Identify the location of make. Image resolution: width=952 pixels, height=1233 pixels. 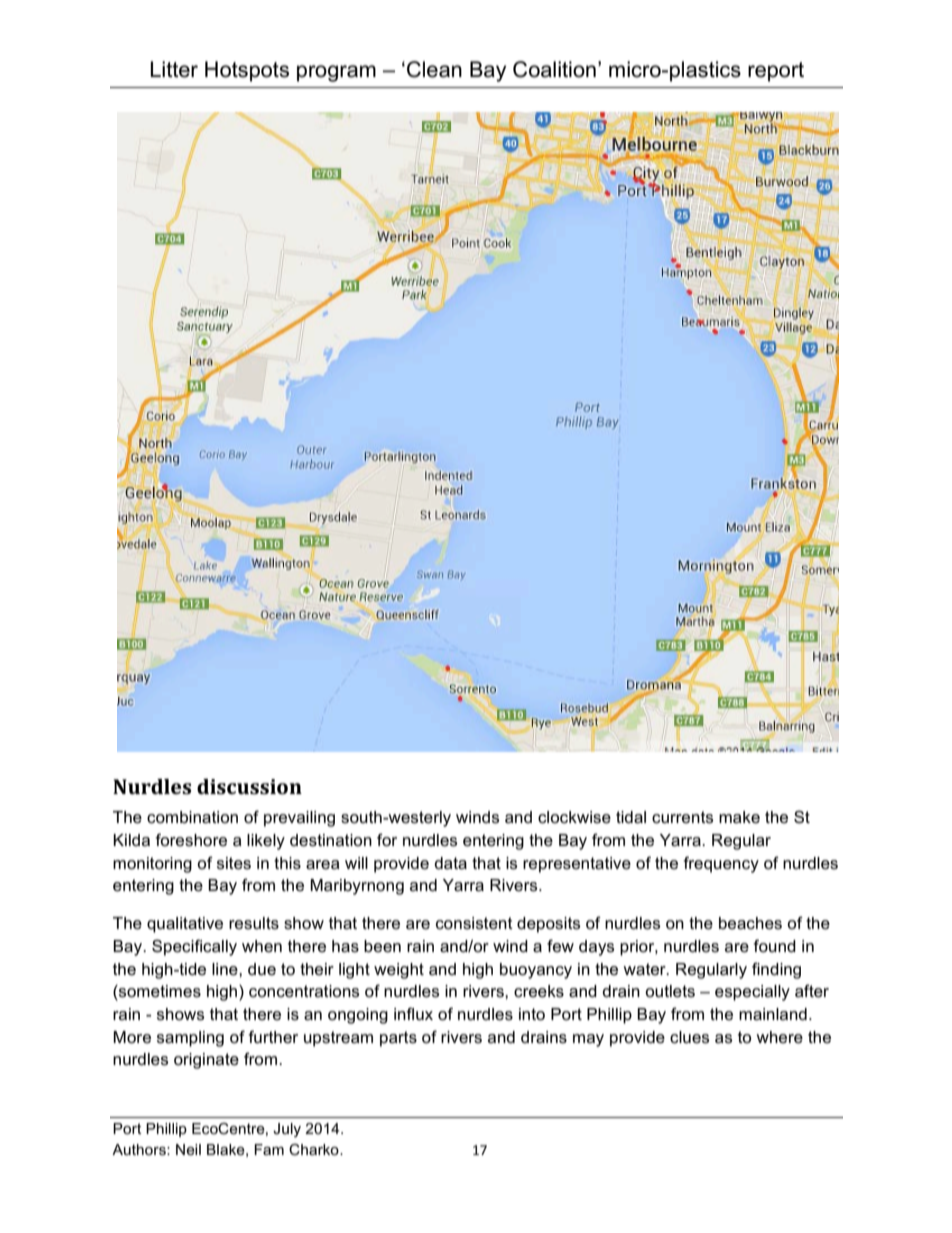
(739, 817).
